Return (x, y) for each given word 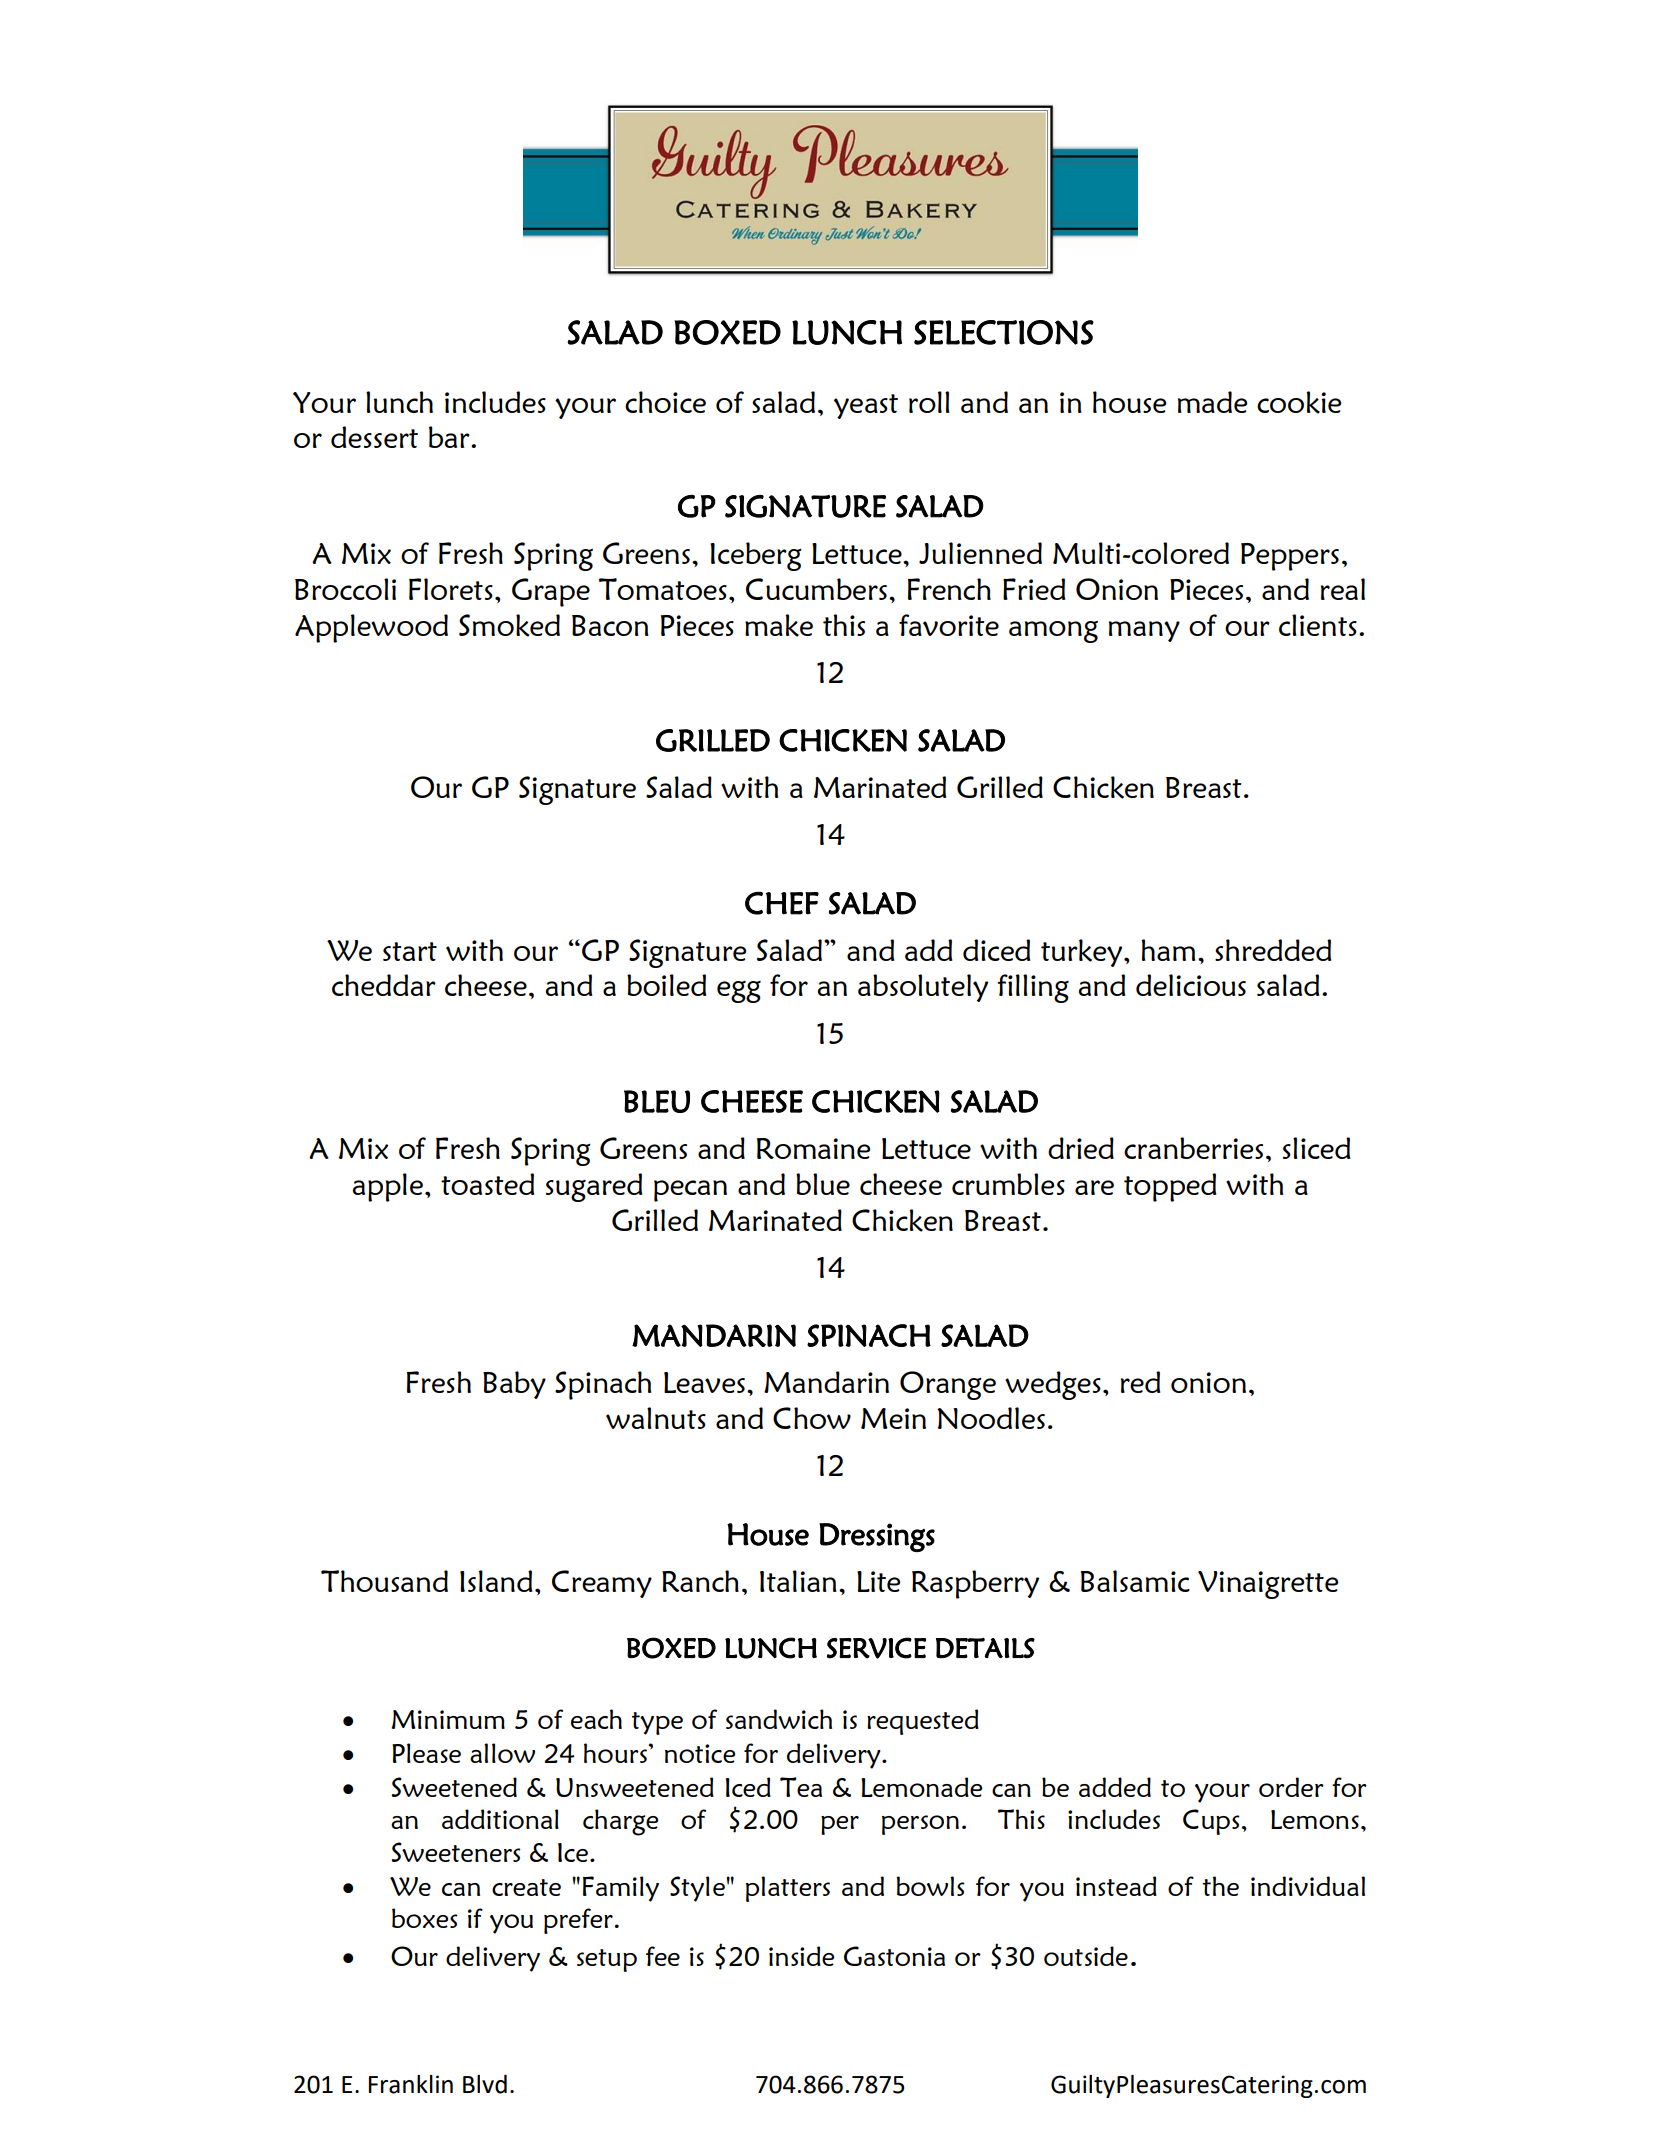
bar (450, 437)
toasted (487, 1184)
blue (823, 1184)
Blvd (485, 2084)
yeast (866, 406)
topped (1170, 1187)
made (1212, 402)
